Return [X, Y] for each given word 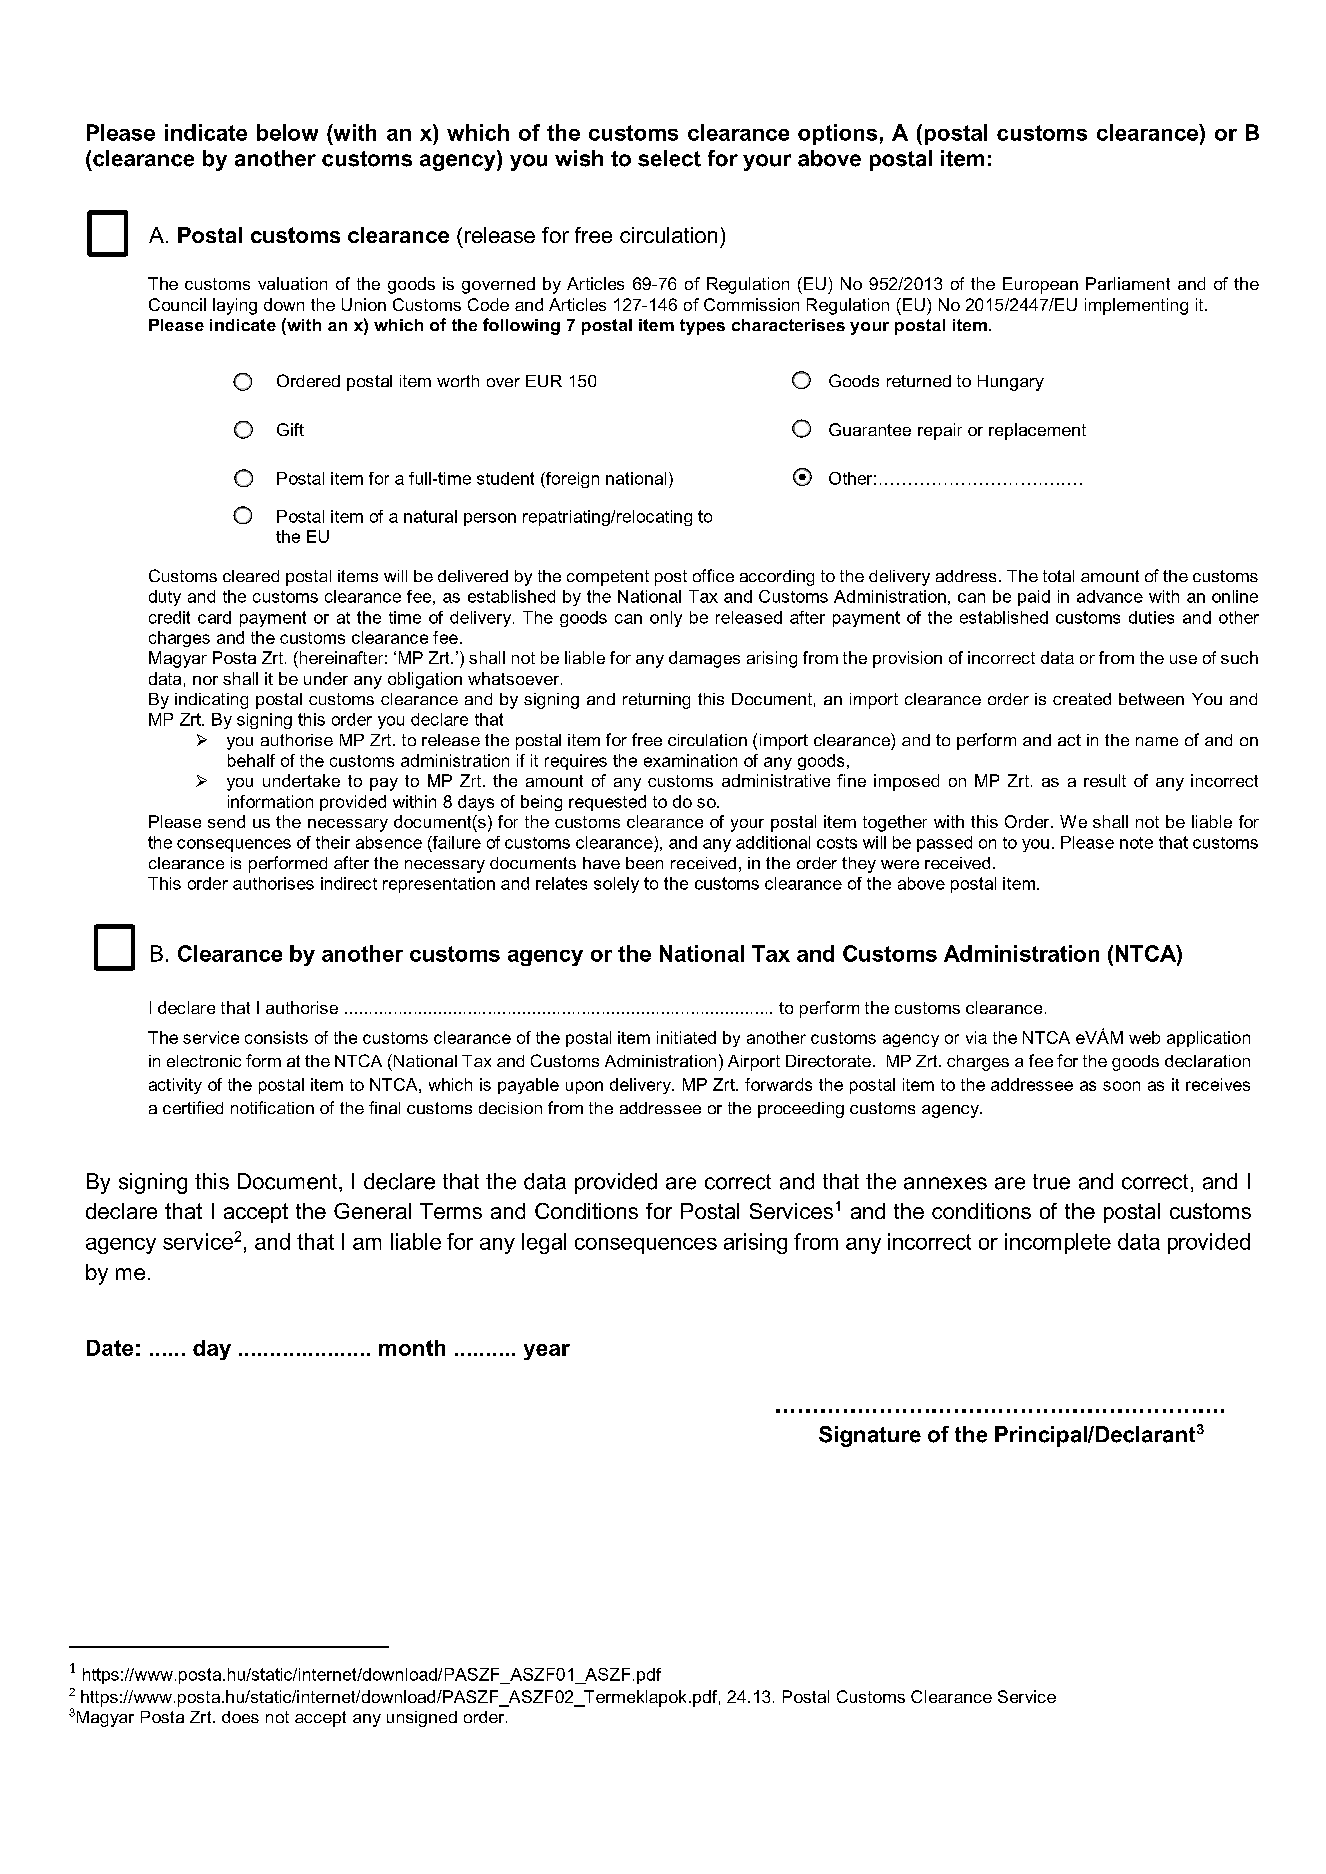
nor [205, 680]
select [669, 158]
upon [584, 1087]
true [1051, 1182]
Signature [870, 1436]
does [240, 1717]
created [1082, 699]
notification [272, 1107]
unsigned [422, 1719]
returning [656, 701]
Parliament [1128, 283]
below [287, 132]
